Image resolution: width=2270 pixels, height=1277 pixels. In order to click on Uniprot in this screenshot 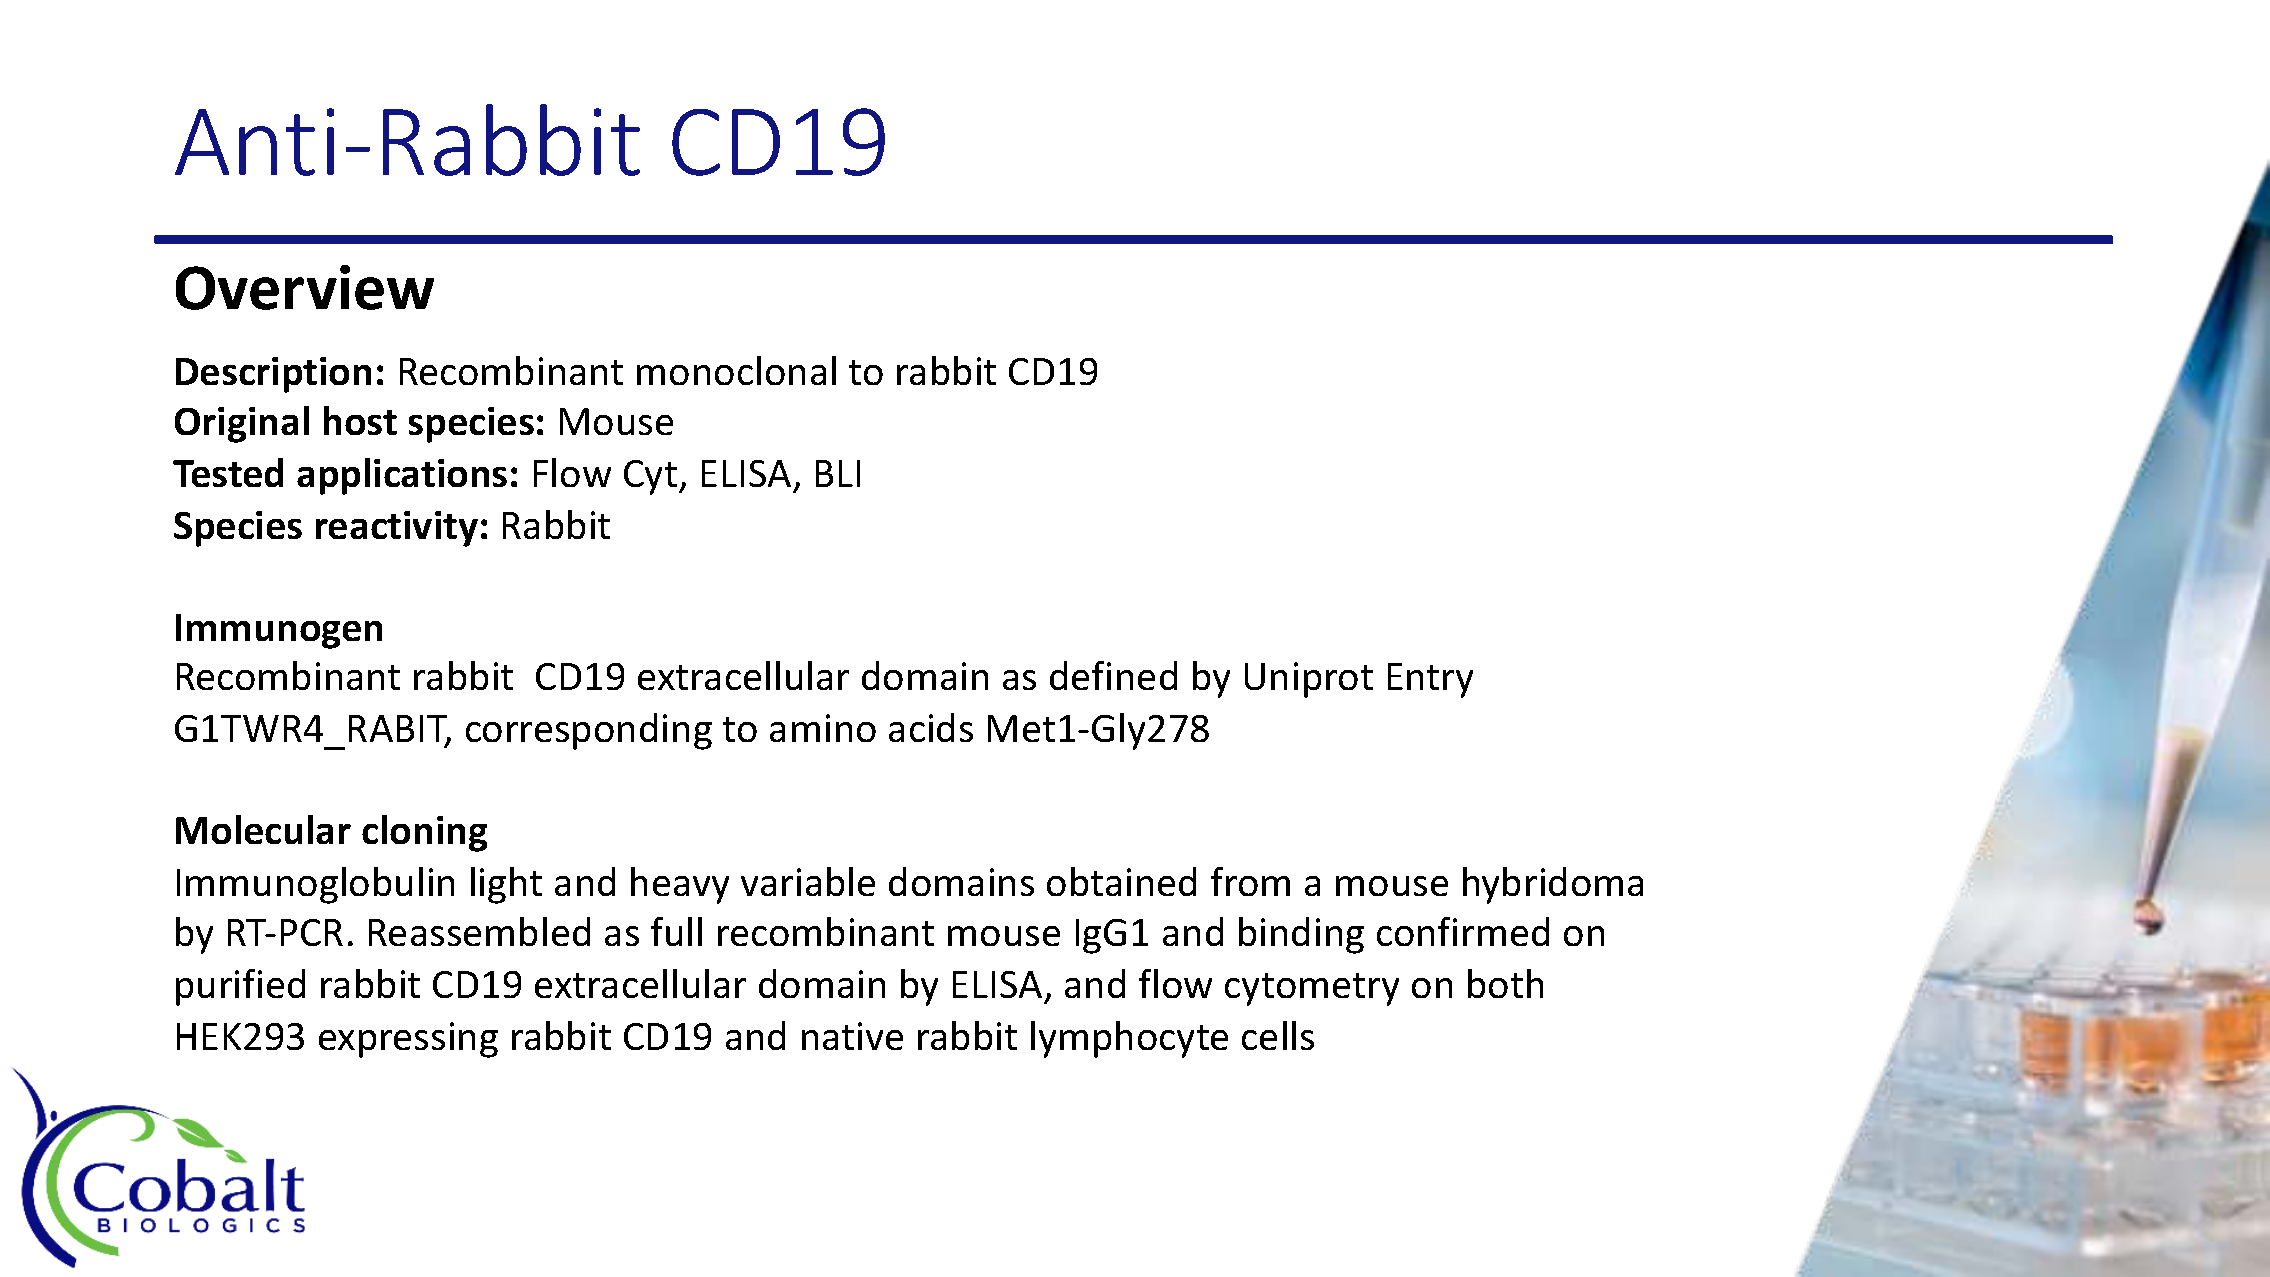, I will do `click(1309, 680)`.
